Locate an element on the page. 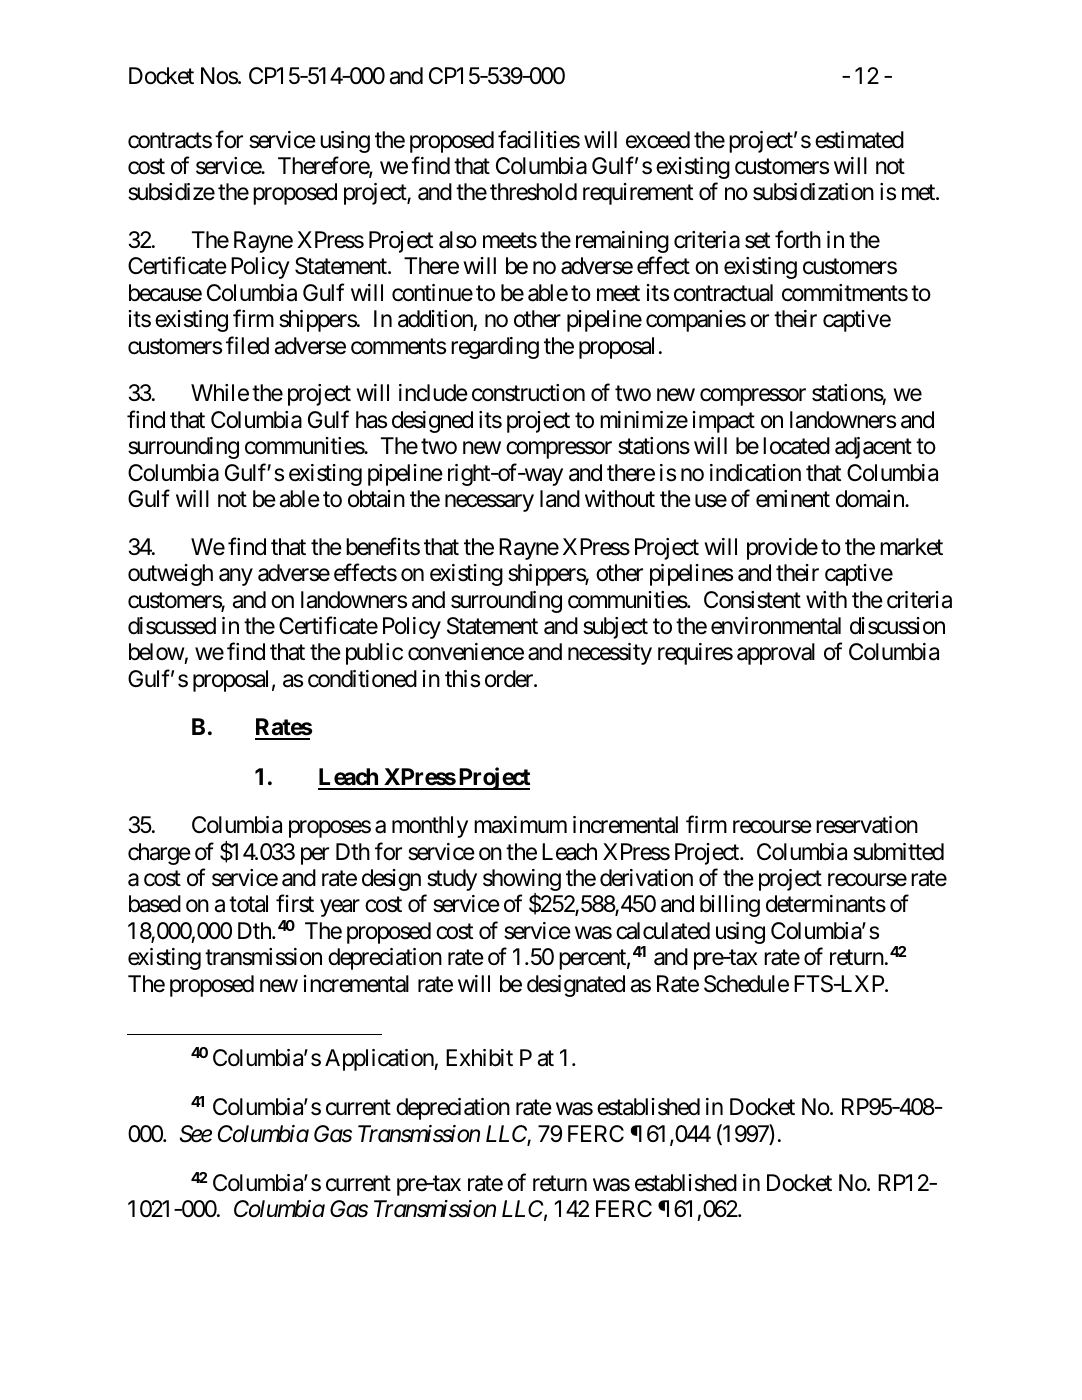  subsidization is located at coordinates (813, 192).
